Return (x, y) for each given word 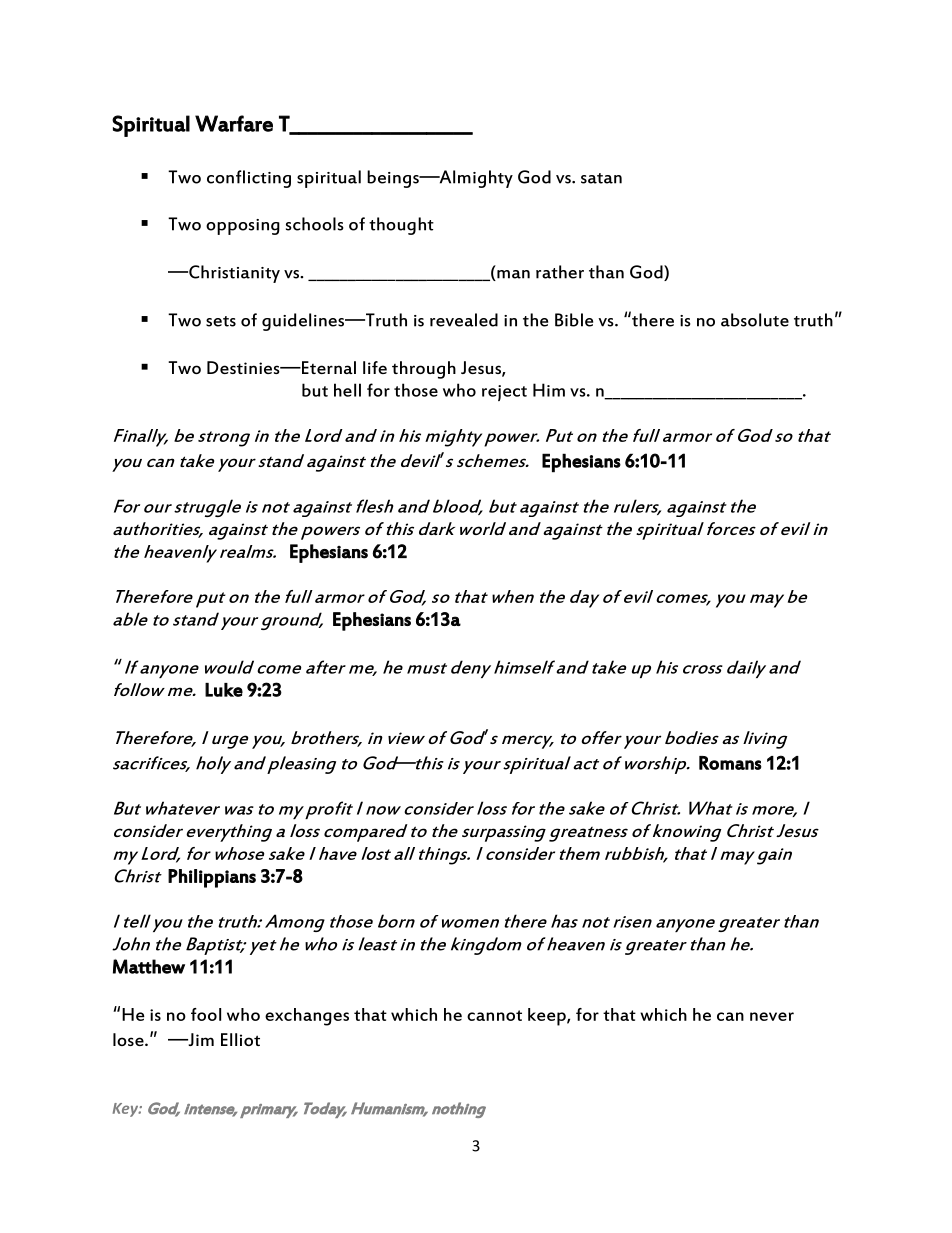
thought (401, 226)
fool (206, 1014)
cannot (494, 1015)
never (772, 1016)
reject (504, 393)
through (424, 370)
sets (221, 321)
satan (601, 178)
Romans (730, 763)
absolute (755, 320)
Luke (224, 690)
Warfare (234, 123)
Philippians (212, 878)
